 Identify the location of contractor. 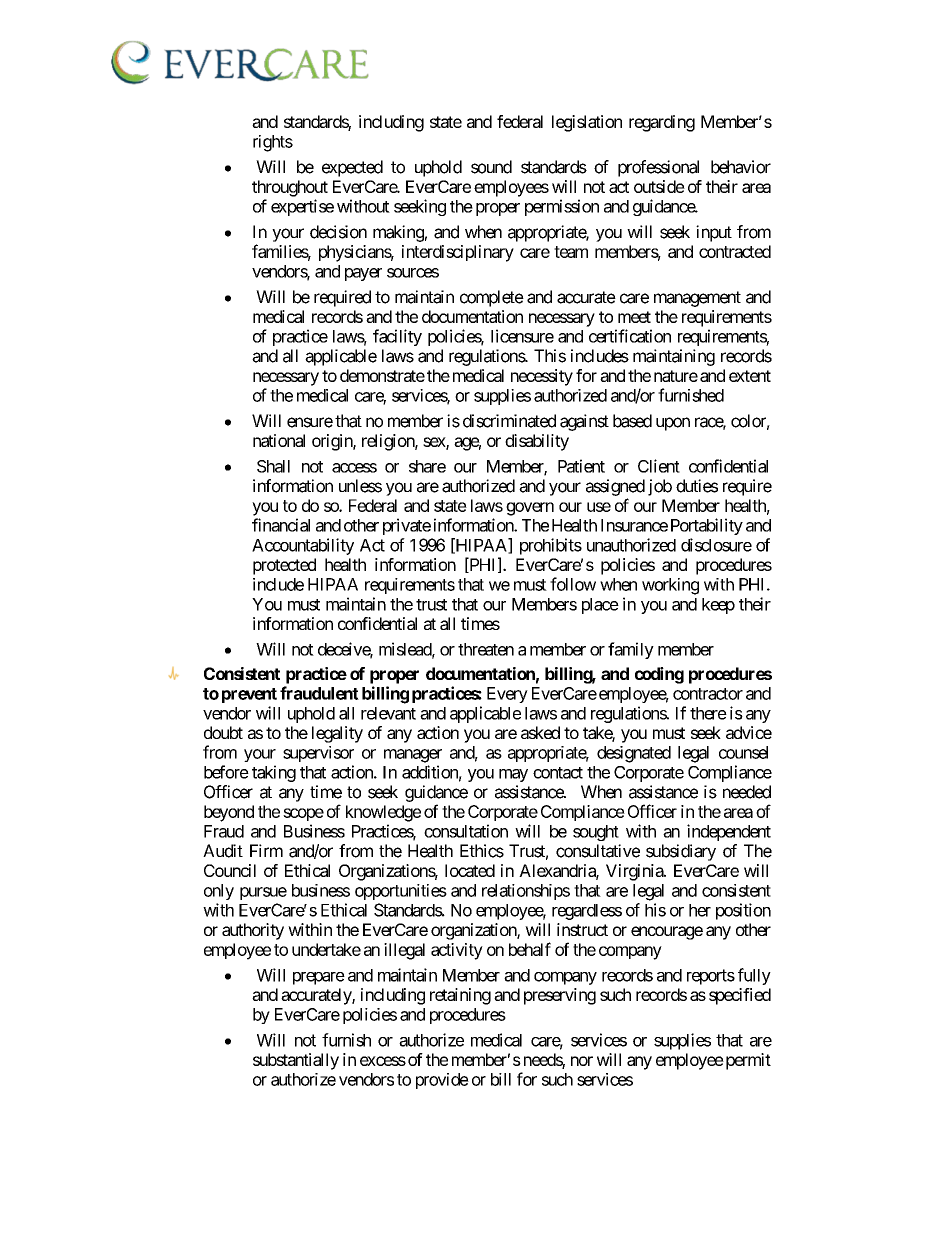
(708, 694).
